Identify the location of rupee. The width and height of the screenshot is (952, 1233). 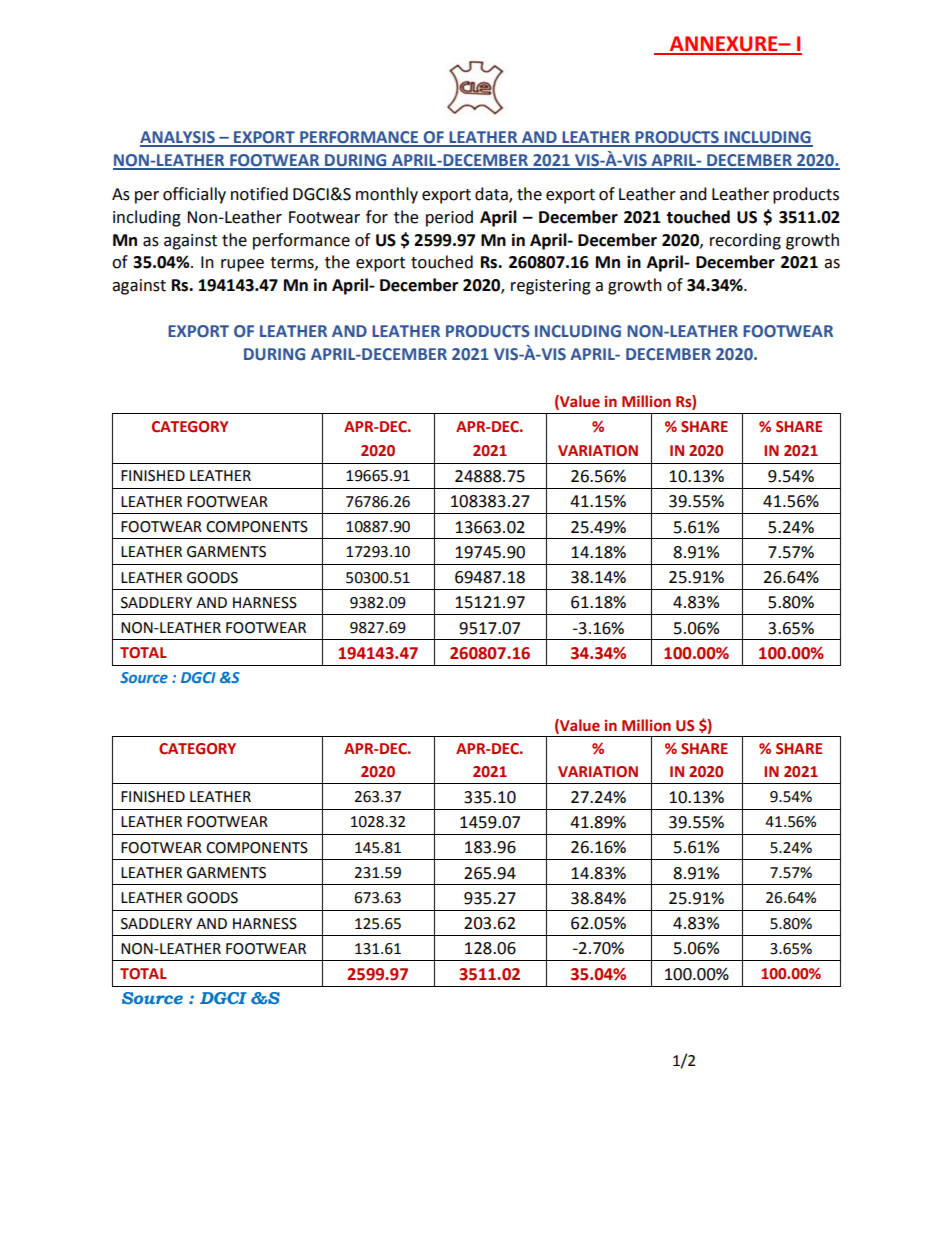
(242, 265).
